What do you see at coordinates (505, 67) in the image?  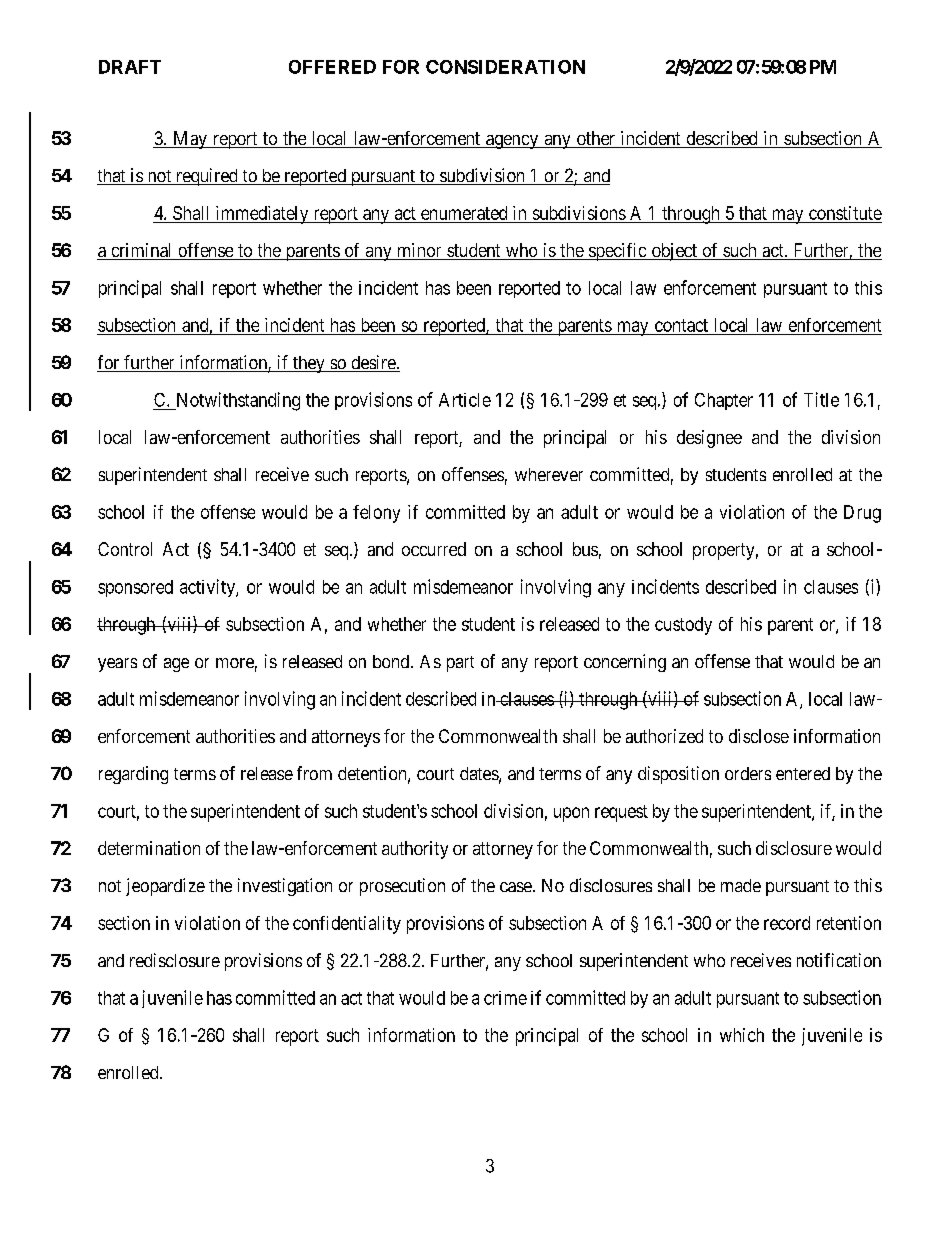 I see `CONSIDERATION` at bounding box center [505, 67].
